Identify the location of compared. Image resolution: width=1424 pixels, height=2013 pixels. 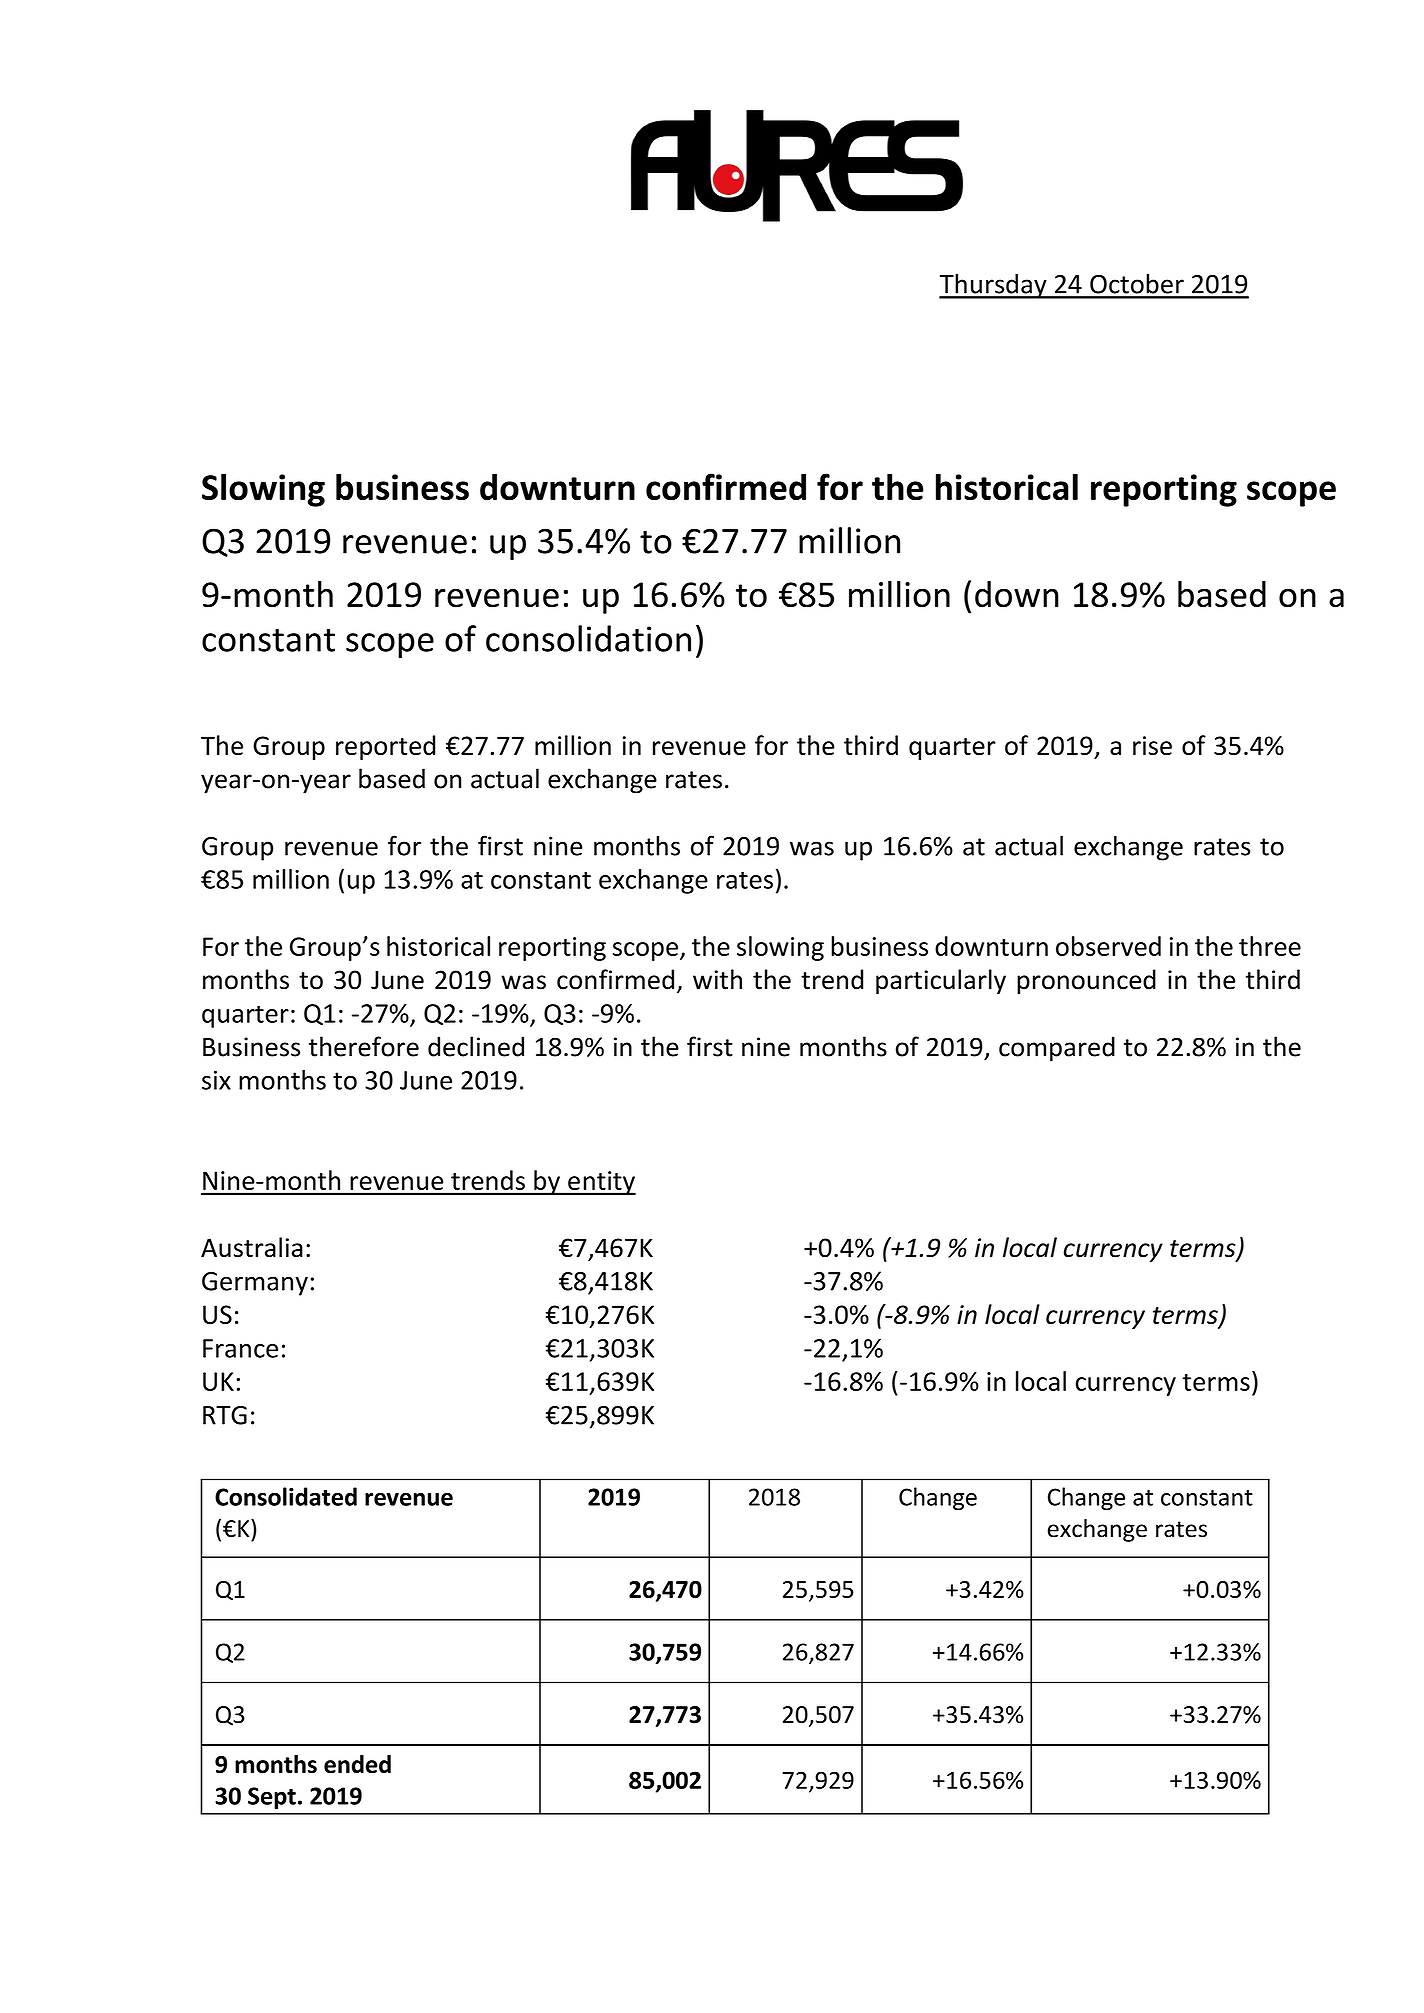
(1057, 1049).
